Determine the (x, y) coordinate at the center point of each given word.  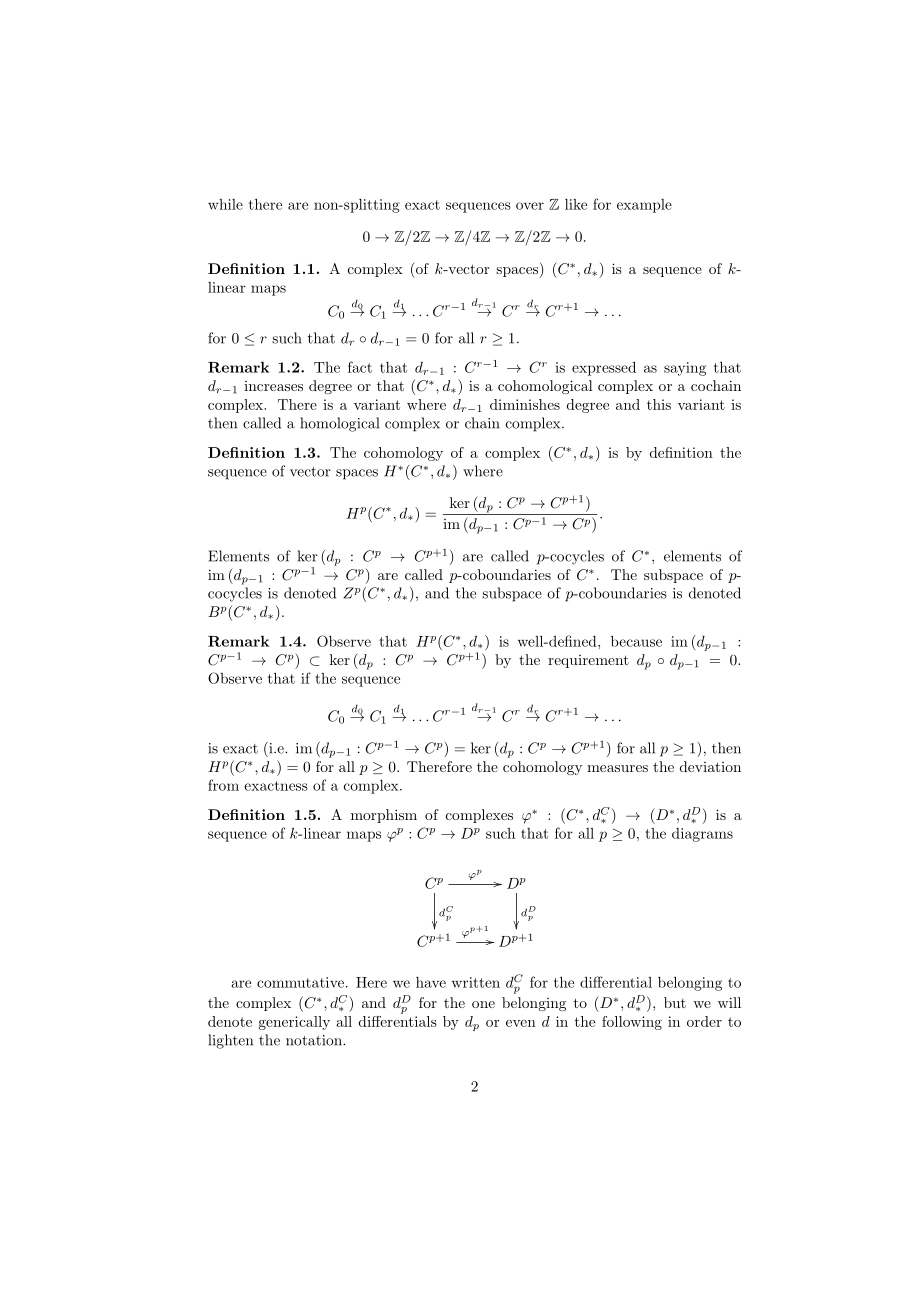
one (483, 1004)
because (636, 641)
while (225, 204)
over (530, 206)
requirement (588, 661)
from (223, 785)
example (644, 206)
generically (294, 1023)
